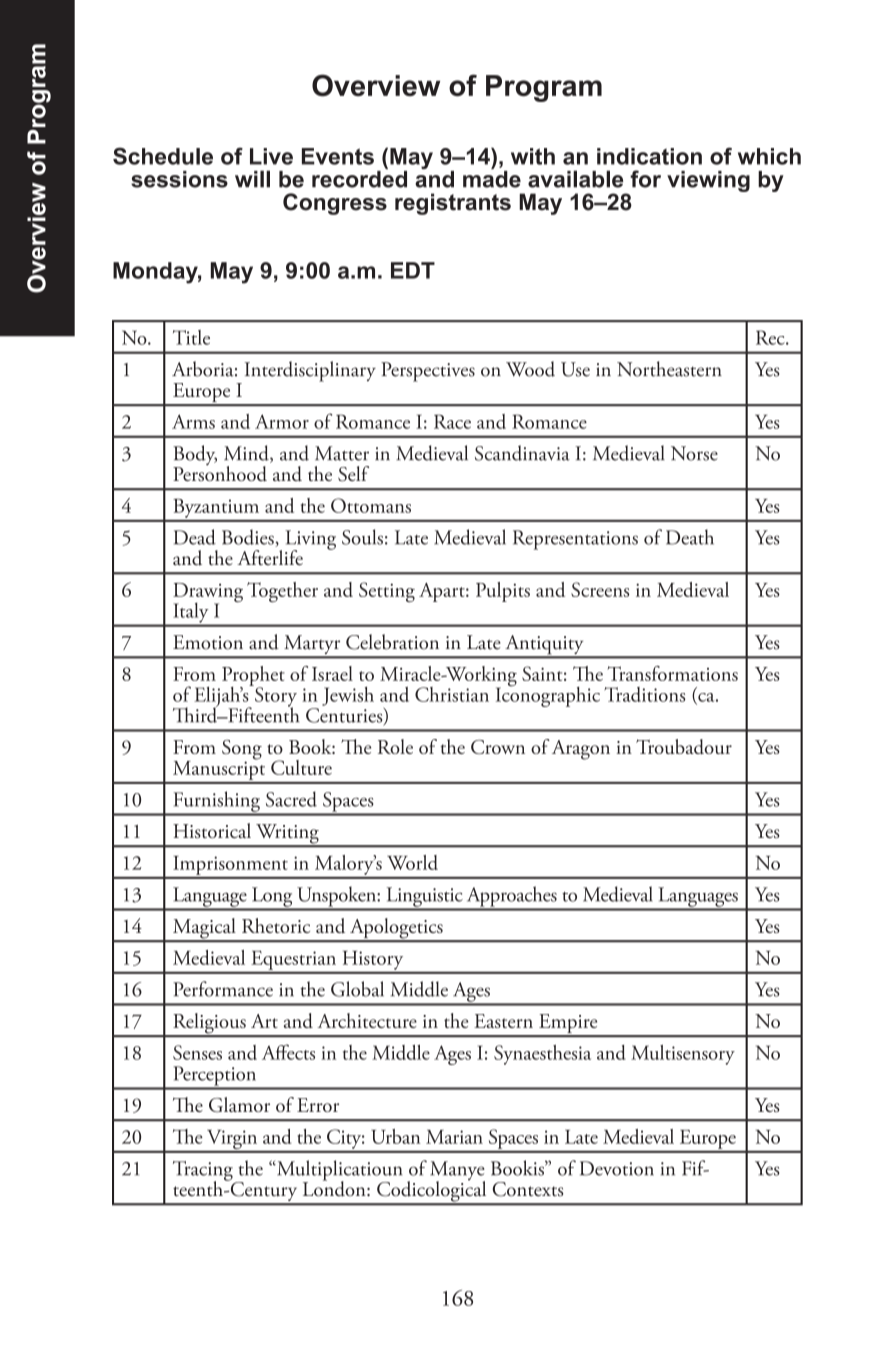 Image resolution: width=896 pixels, height=1345 pixels. Describe the element at coordinates (452, 694) in the screenshot. I see `Christian` at that location.
